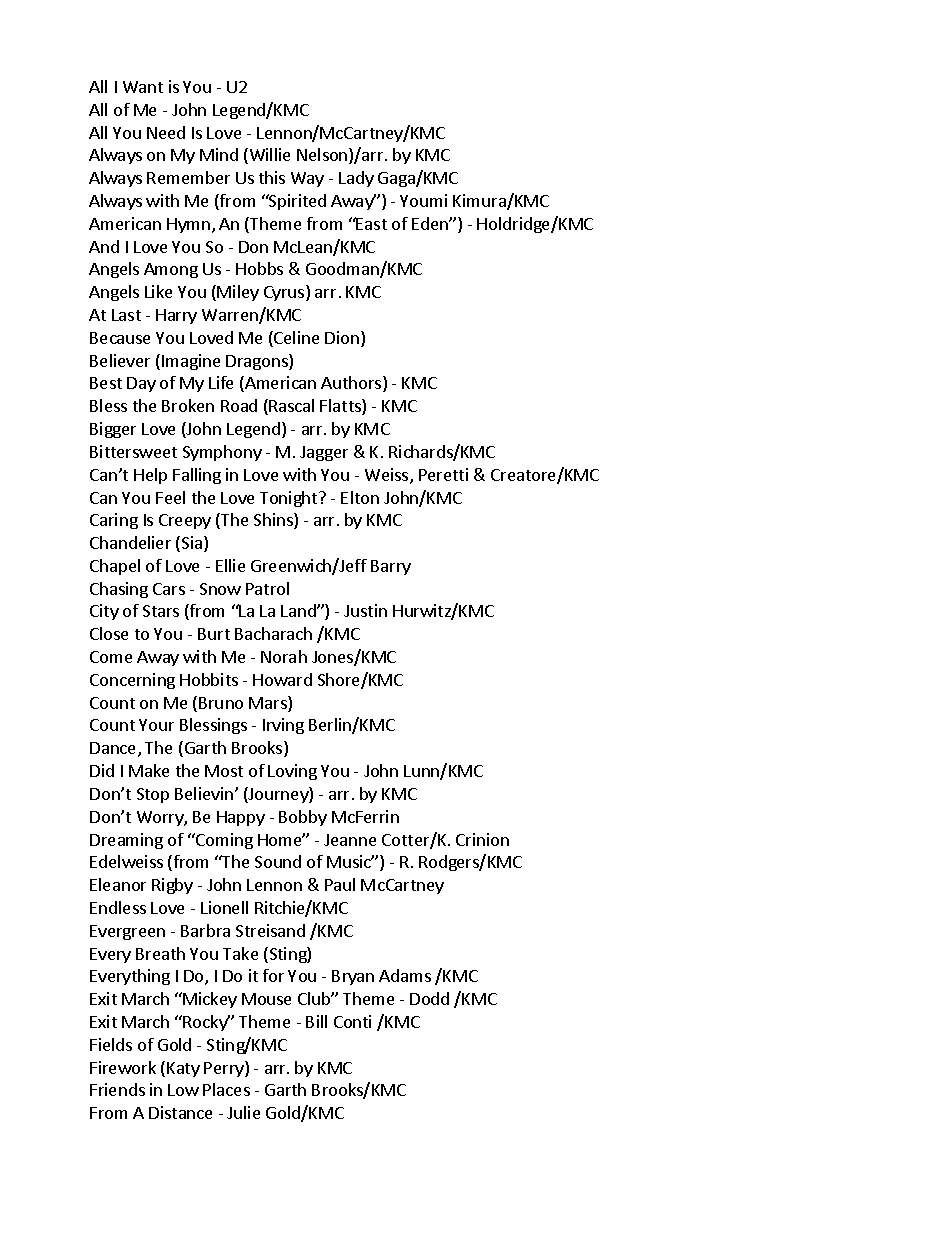 This screenshot has height=1233, width=952. What do you see at coordinates (143, 87) in the screenshot?
I see `Want` at bounding box center [143, 87].
